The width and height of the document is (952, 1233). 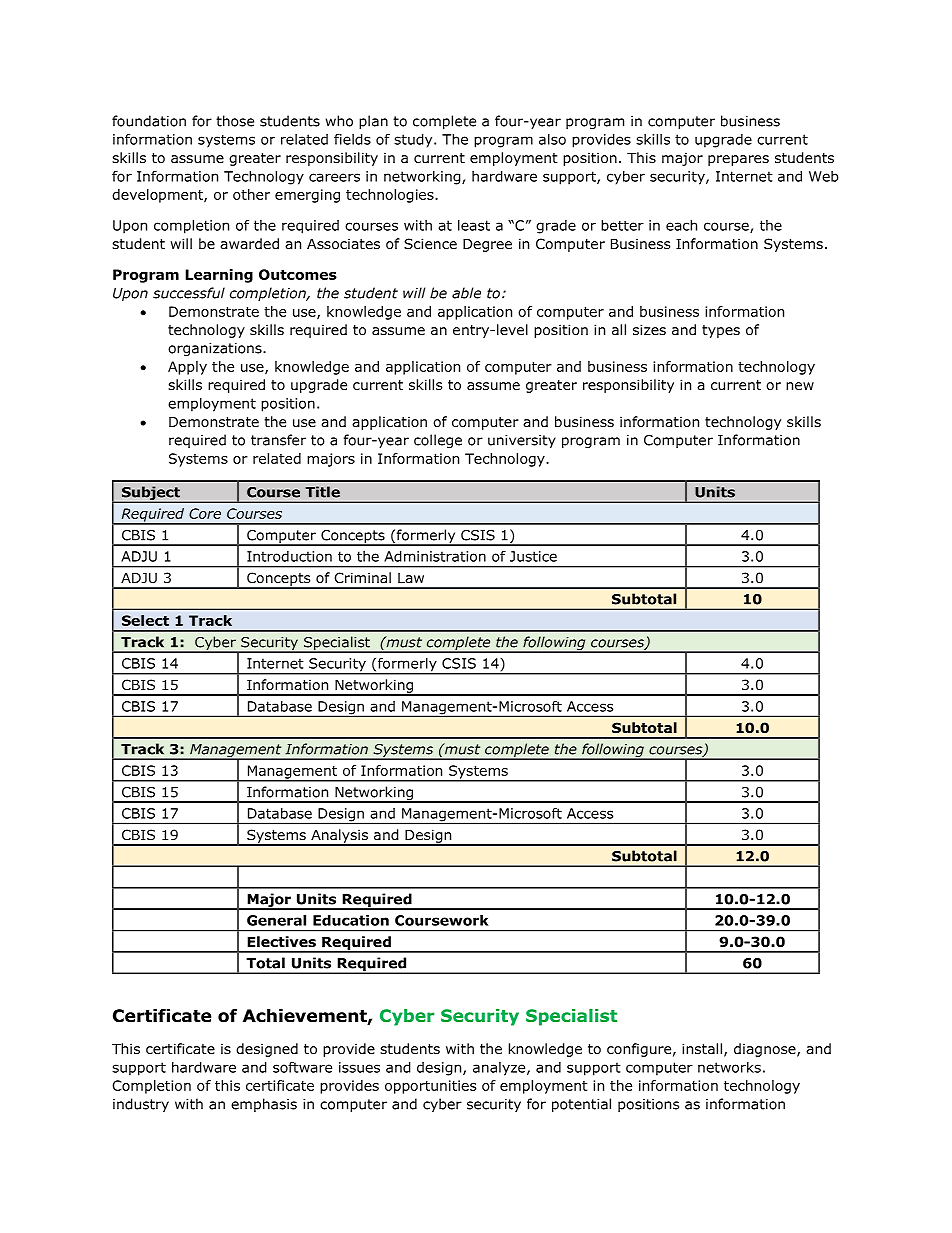 What do you see at coordinates (430, 1087) in the document?
I see `opportunities` at bounding box center [430, 1087].
